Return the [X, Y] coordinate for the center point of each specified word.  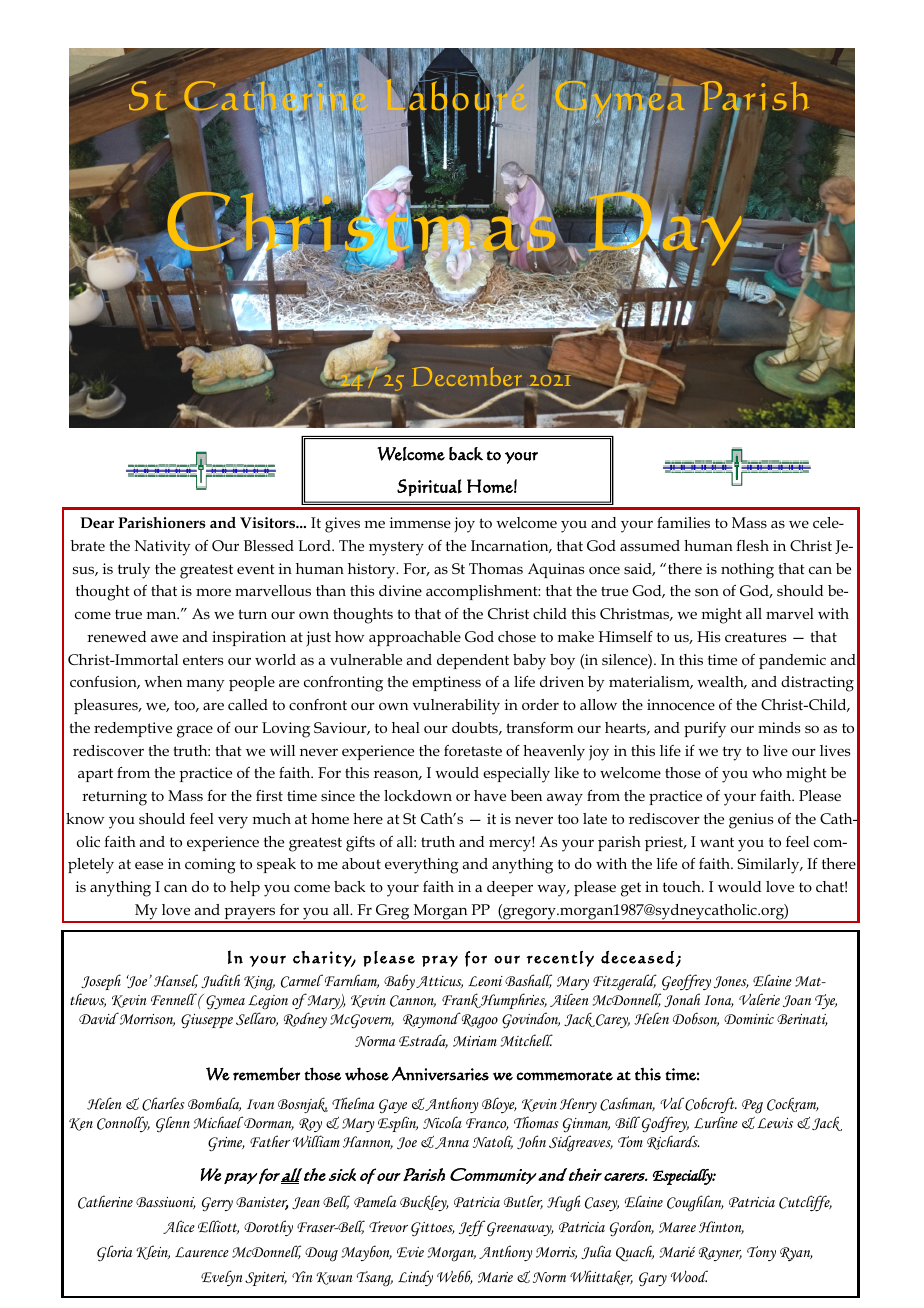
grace [195, 731]
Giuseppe [207, 1021]
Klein [153, 1252]
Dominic [749, 1019]
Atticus [439, 982]
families [683, 522]
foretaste [473, 750]
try [732, 753]
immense [420, 522]
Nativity [162, 548]
